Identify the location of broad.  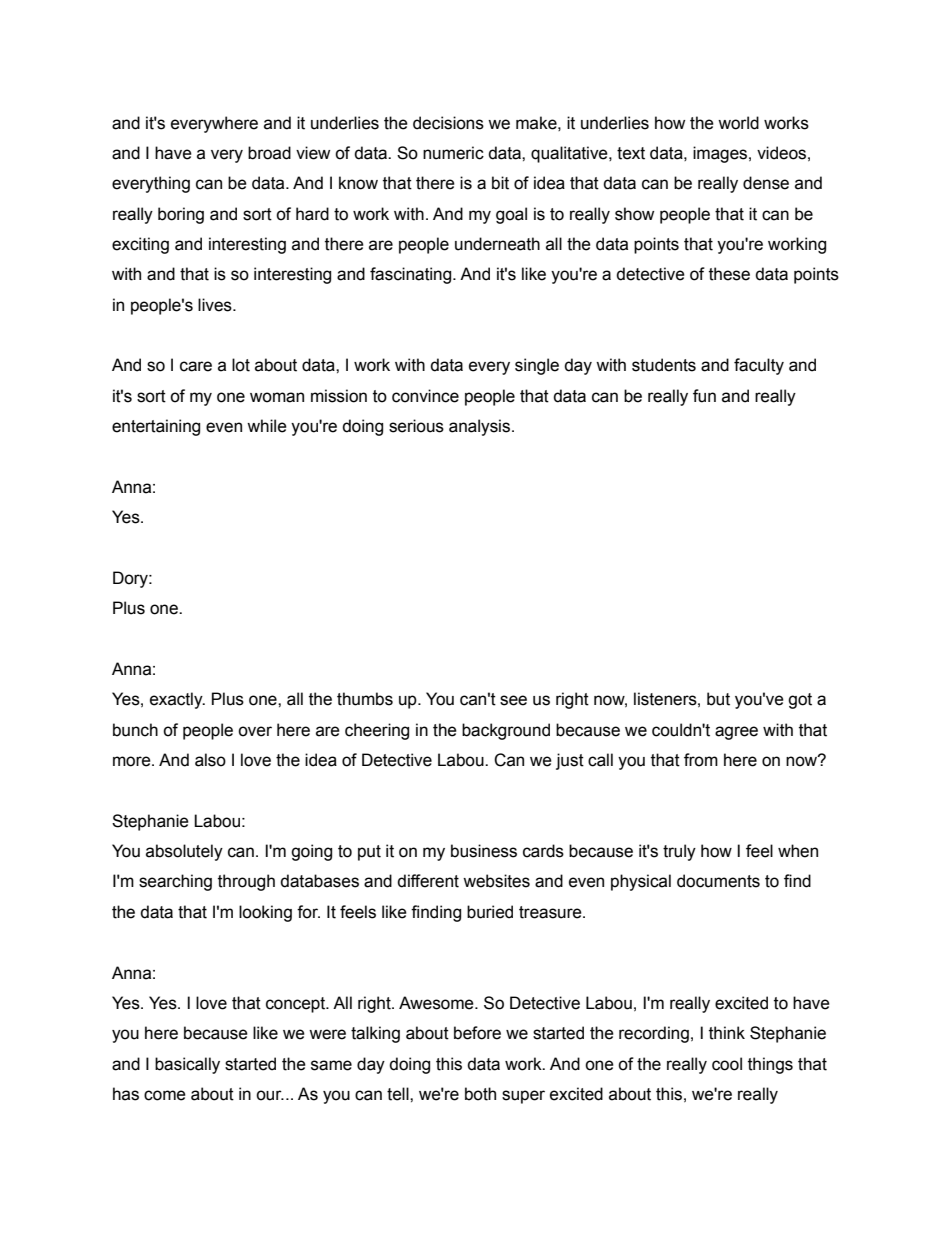
(269, 153).
